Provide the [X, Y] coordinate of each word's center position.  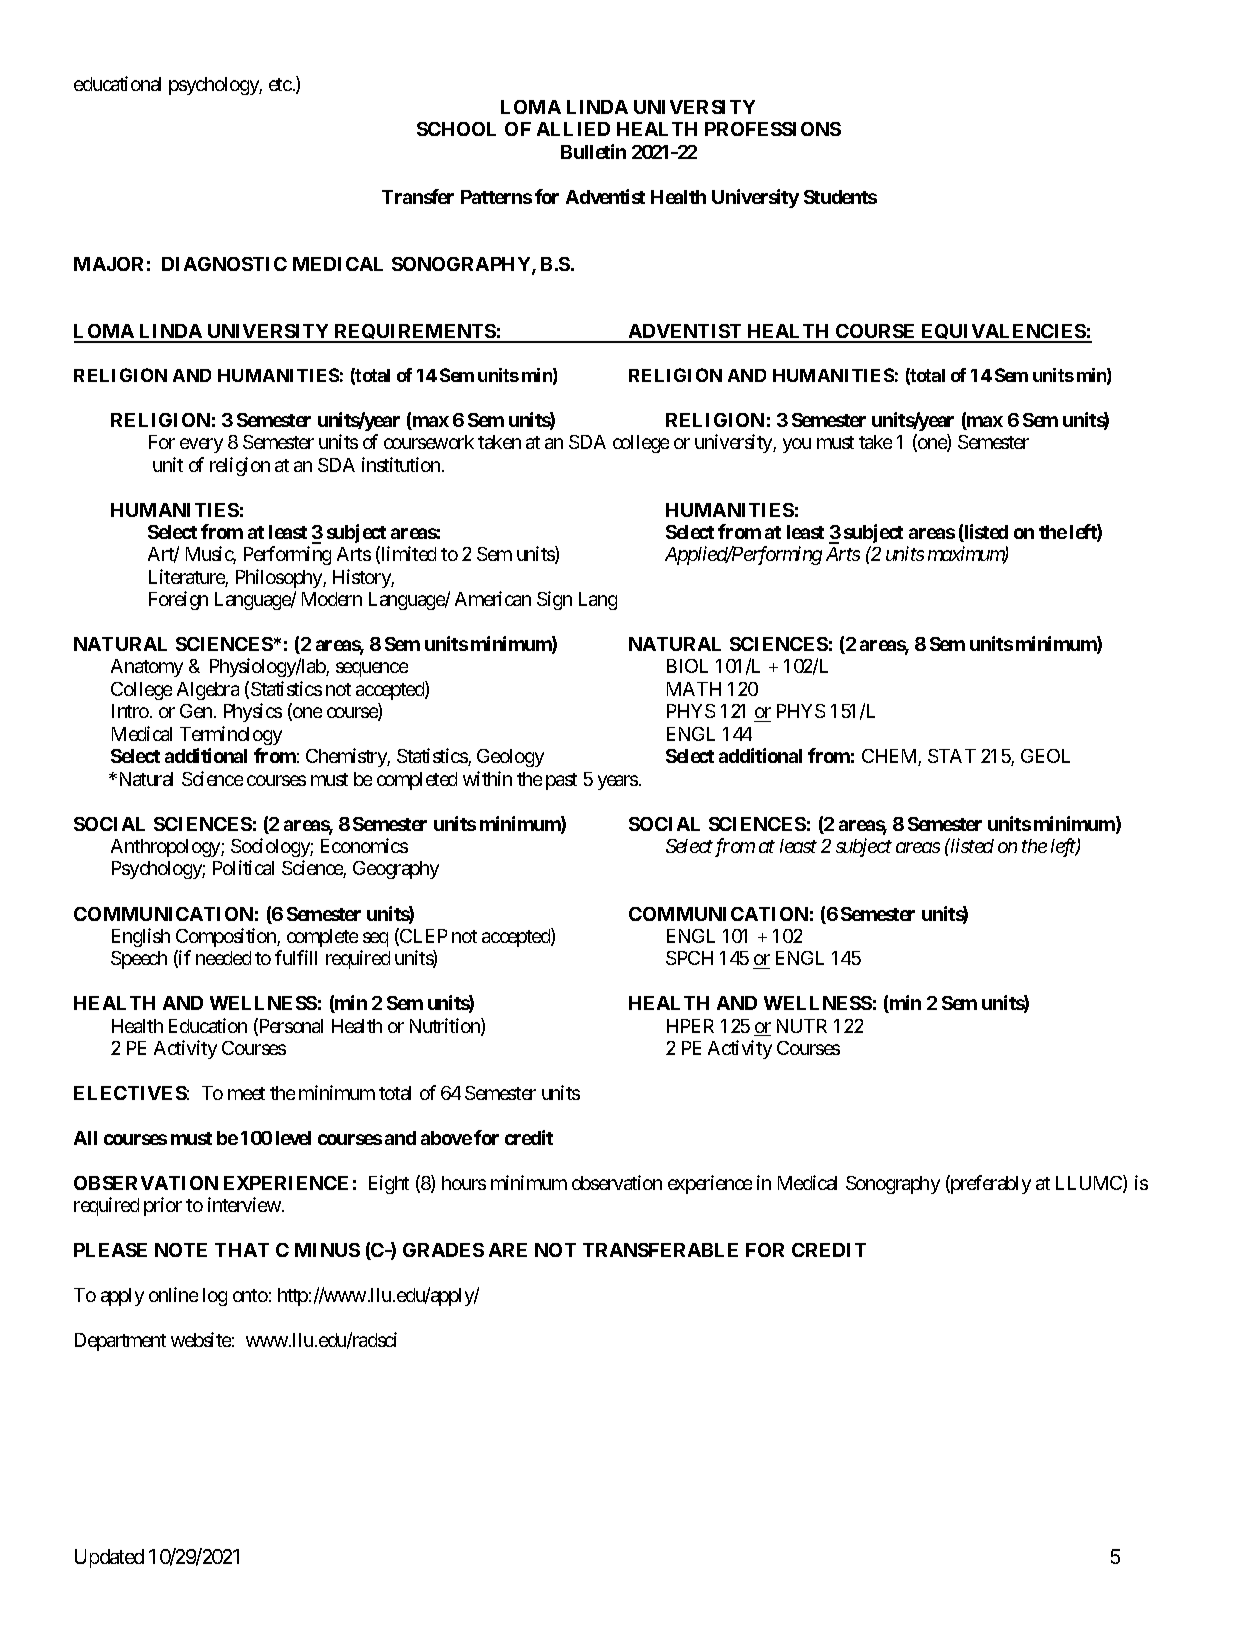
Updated [109, 1558]
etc [280, 84]
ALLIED [573, 129]
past [561, 781]
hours [464, 1183]
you [797, 445]
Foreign [178, 600]
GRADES [443, 1250]
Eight [389, 1184]
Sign [554, 600]
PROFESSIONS [773, 129]
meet [246, 1093]
